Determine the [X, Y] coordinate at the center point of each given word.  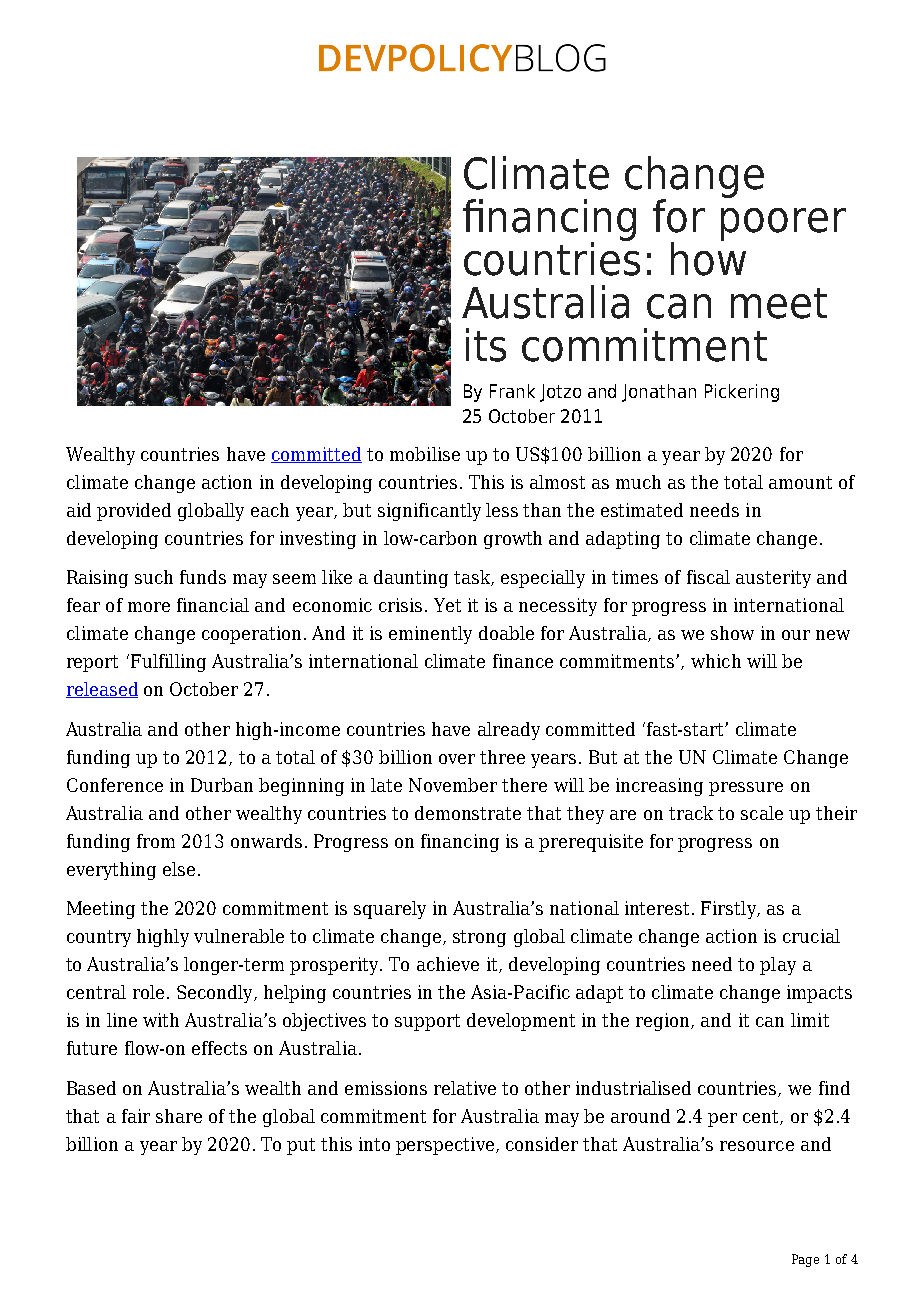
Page [805, 1260]
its [486, 345]
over [457, 759]
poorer [783, 224]
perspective [446, 1146]
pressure [746, 789]
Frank [512, 391]
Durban [222, 785]
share [179, 1116]
